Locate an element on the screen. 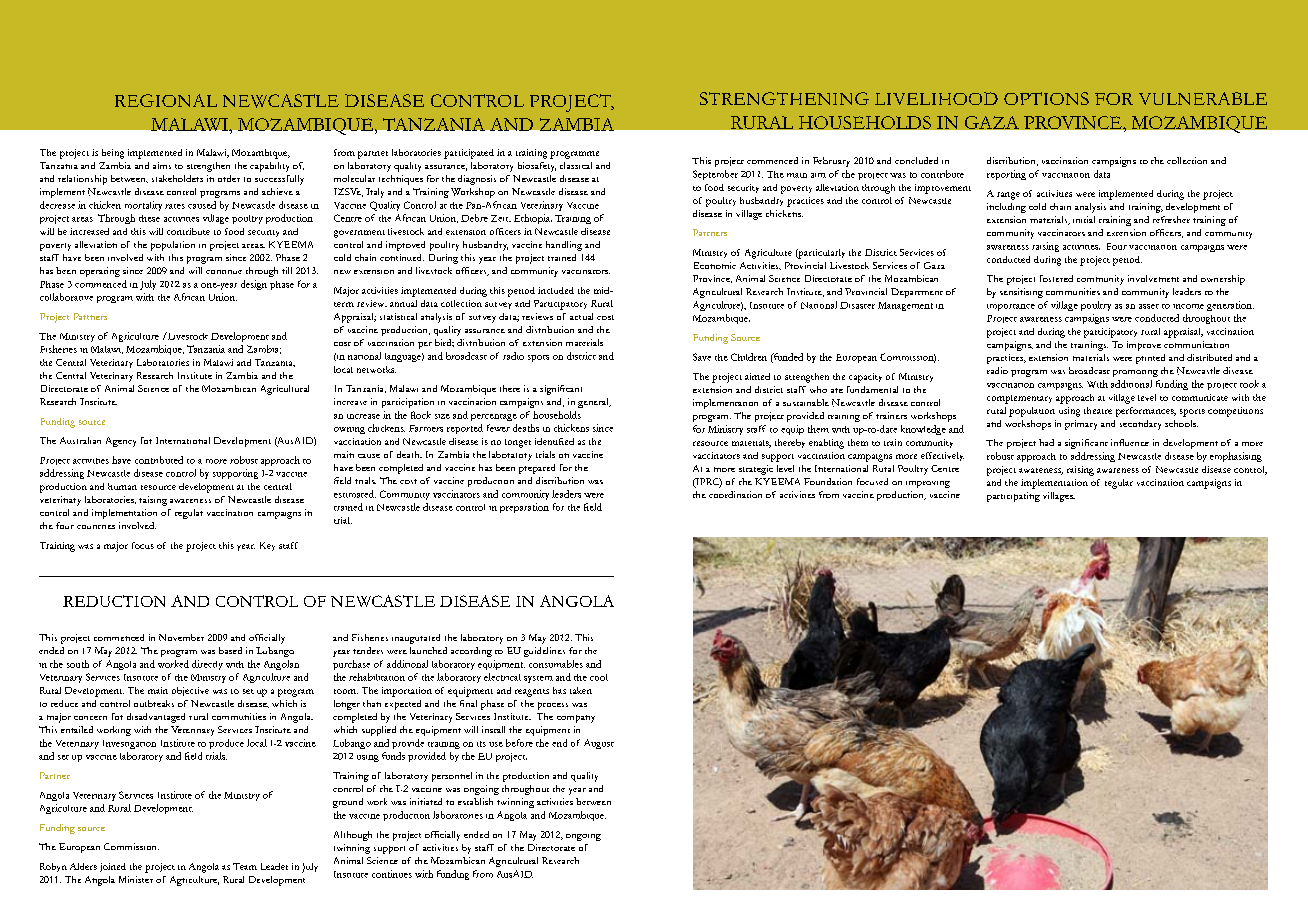 The height and width of the screenshot is (924, 1308). Team is located at coordinates (245, 866).
